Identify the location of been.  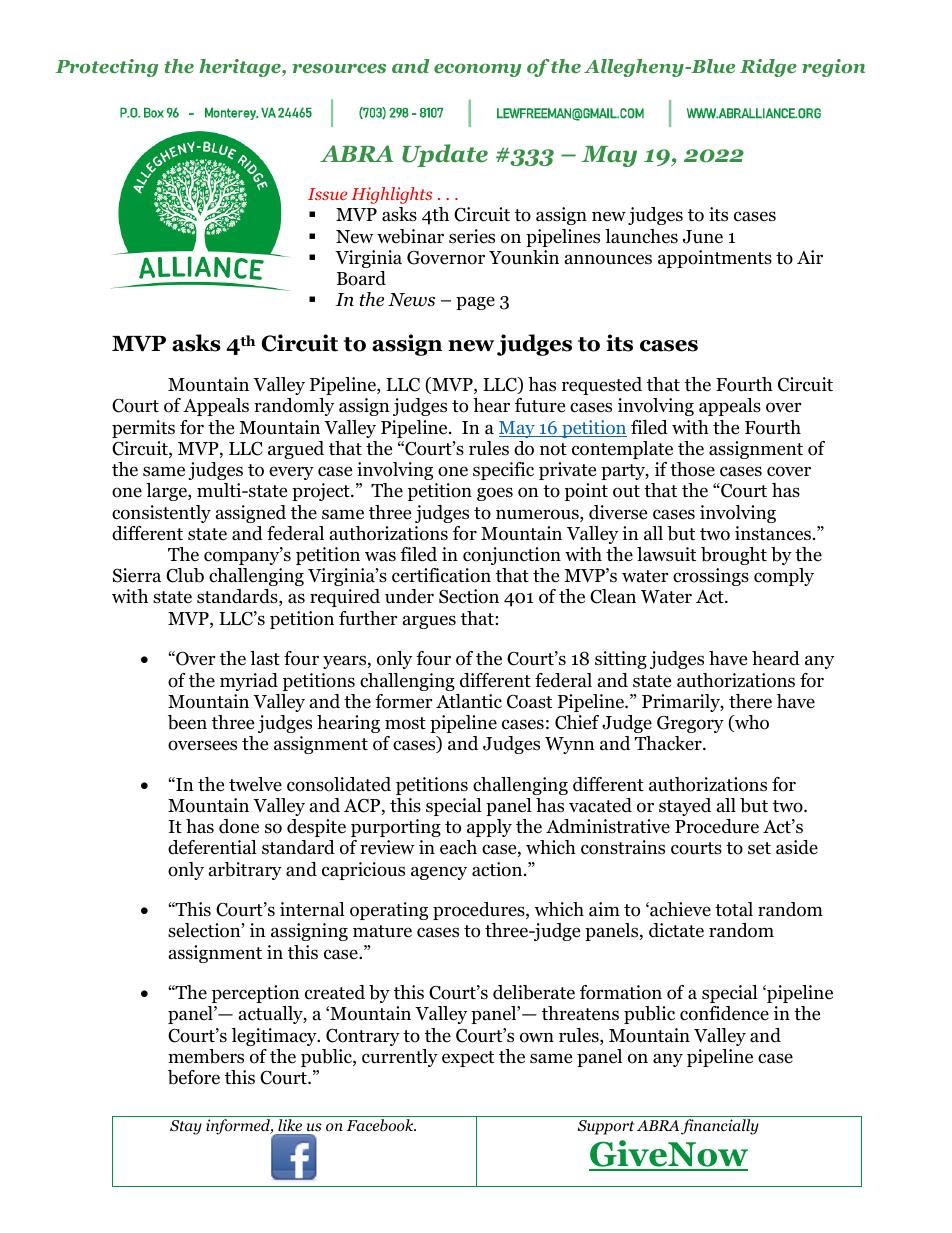
(187, 722).
